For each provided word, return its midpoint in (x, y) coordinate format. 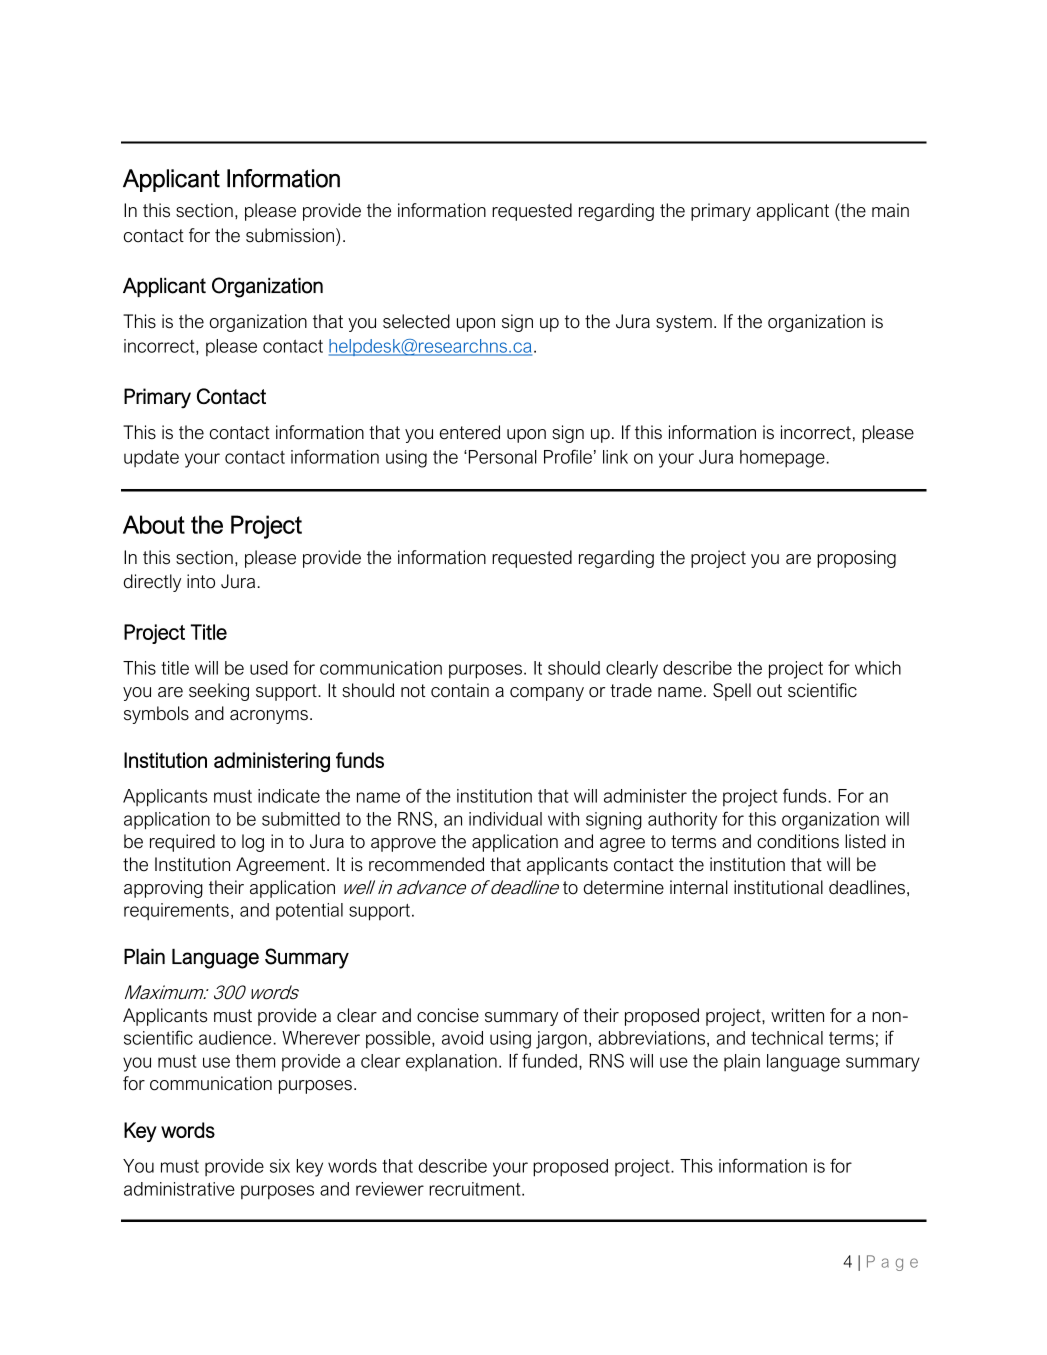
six (280, 1166)
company (547, 694)
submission (290, 235)
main (890, 210)
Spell (732, 692)
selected (416, 321)
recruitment (476, 1189)
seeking (219, 692)
